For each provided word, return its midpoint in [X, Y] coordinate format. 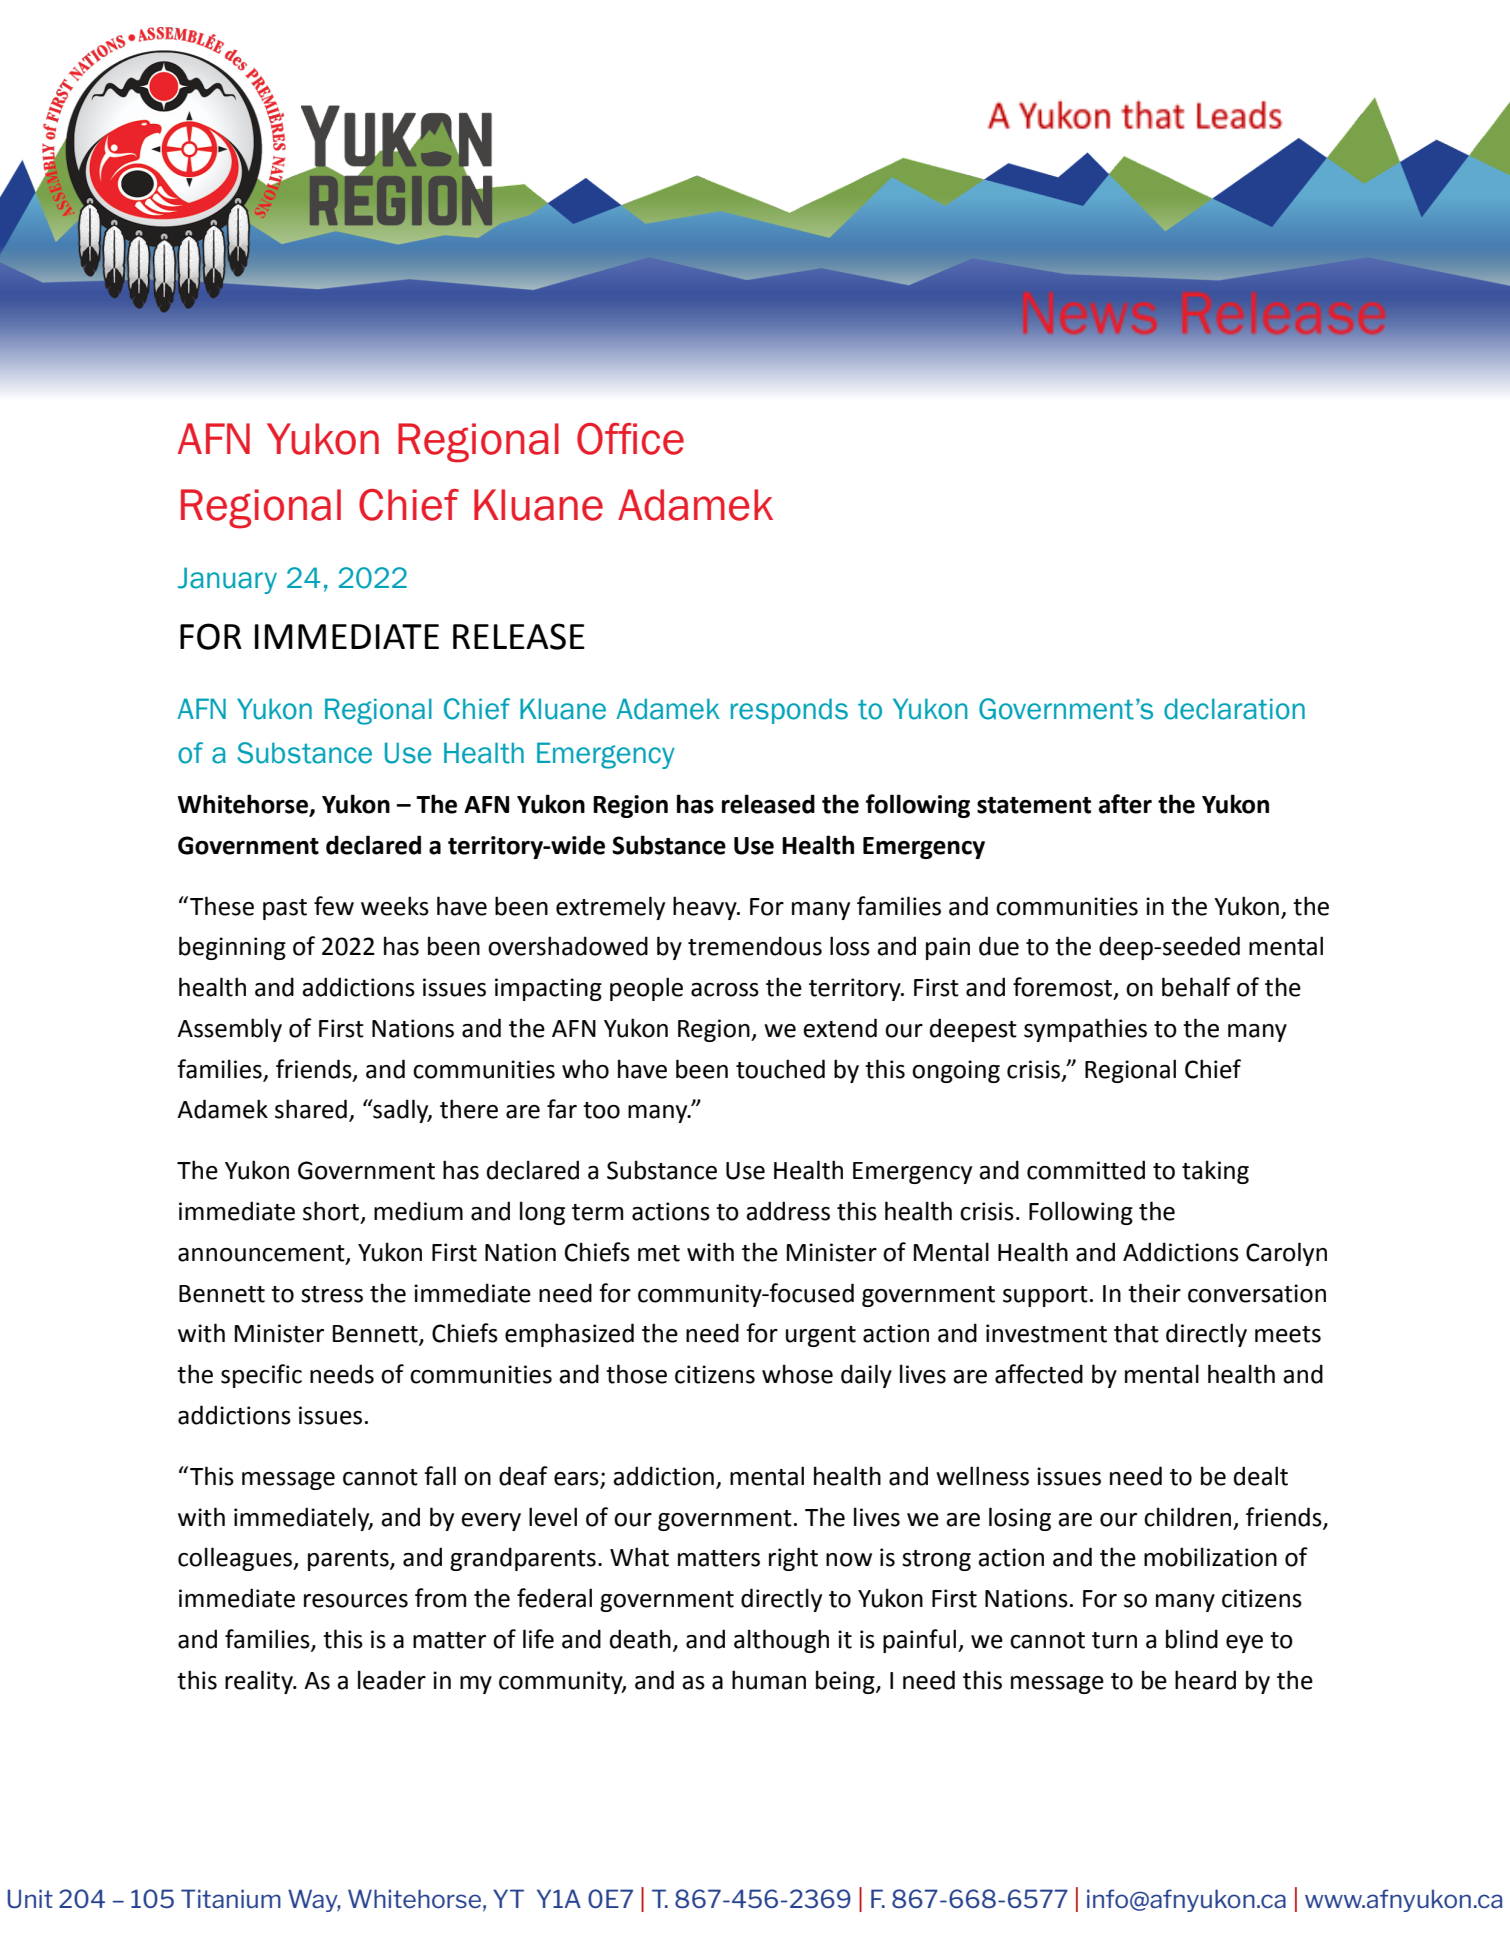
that [1136, 1333]
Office [630, 439]
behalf [1196, 987]
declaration [1234, 709]
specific [261, 1376]
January [227, 580]
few [334, 906]
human [769, 1680]
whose [797, 1374]
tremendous [755, 946]
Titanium [231, 1898]
